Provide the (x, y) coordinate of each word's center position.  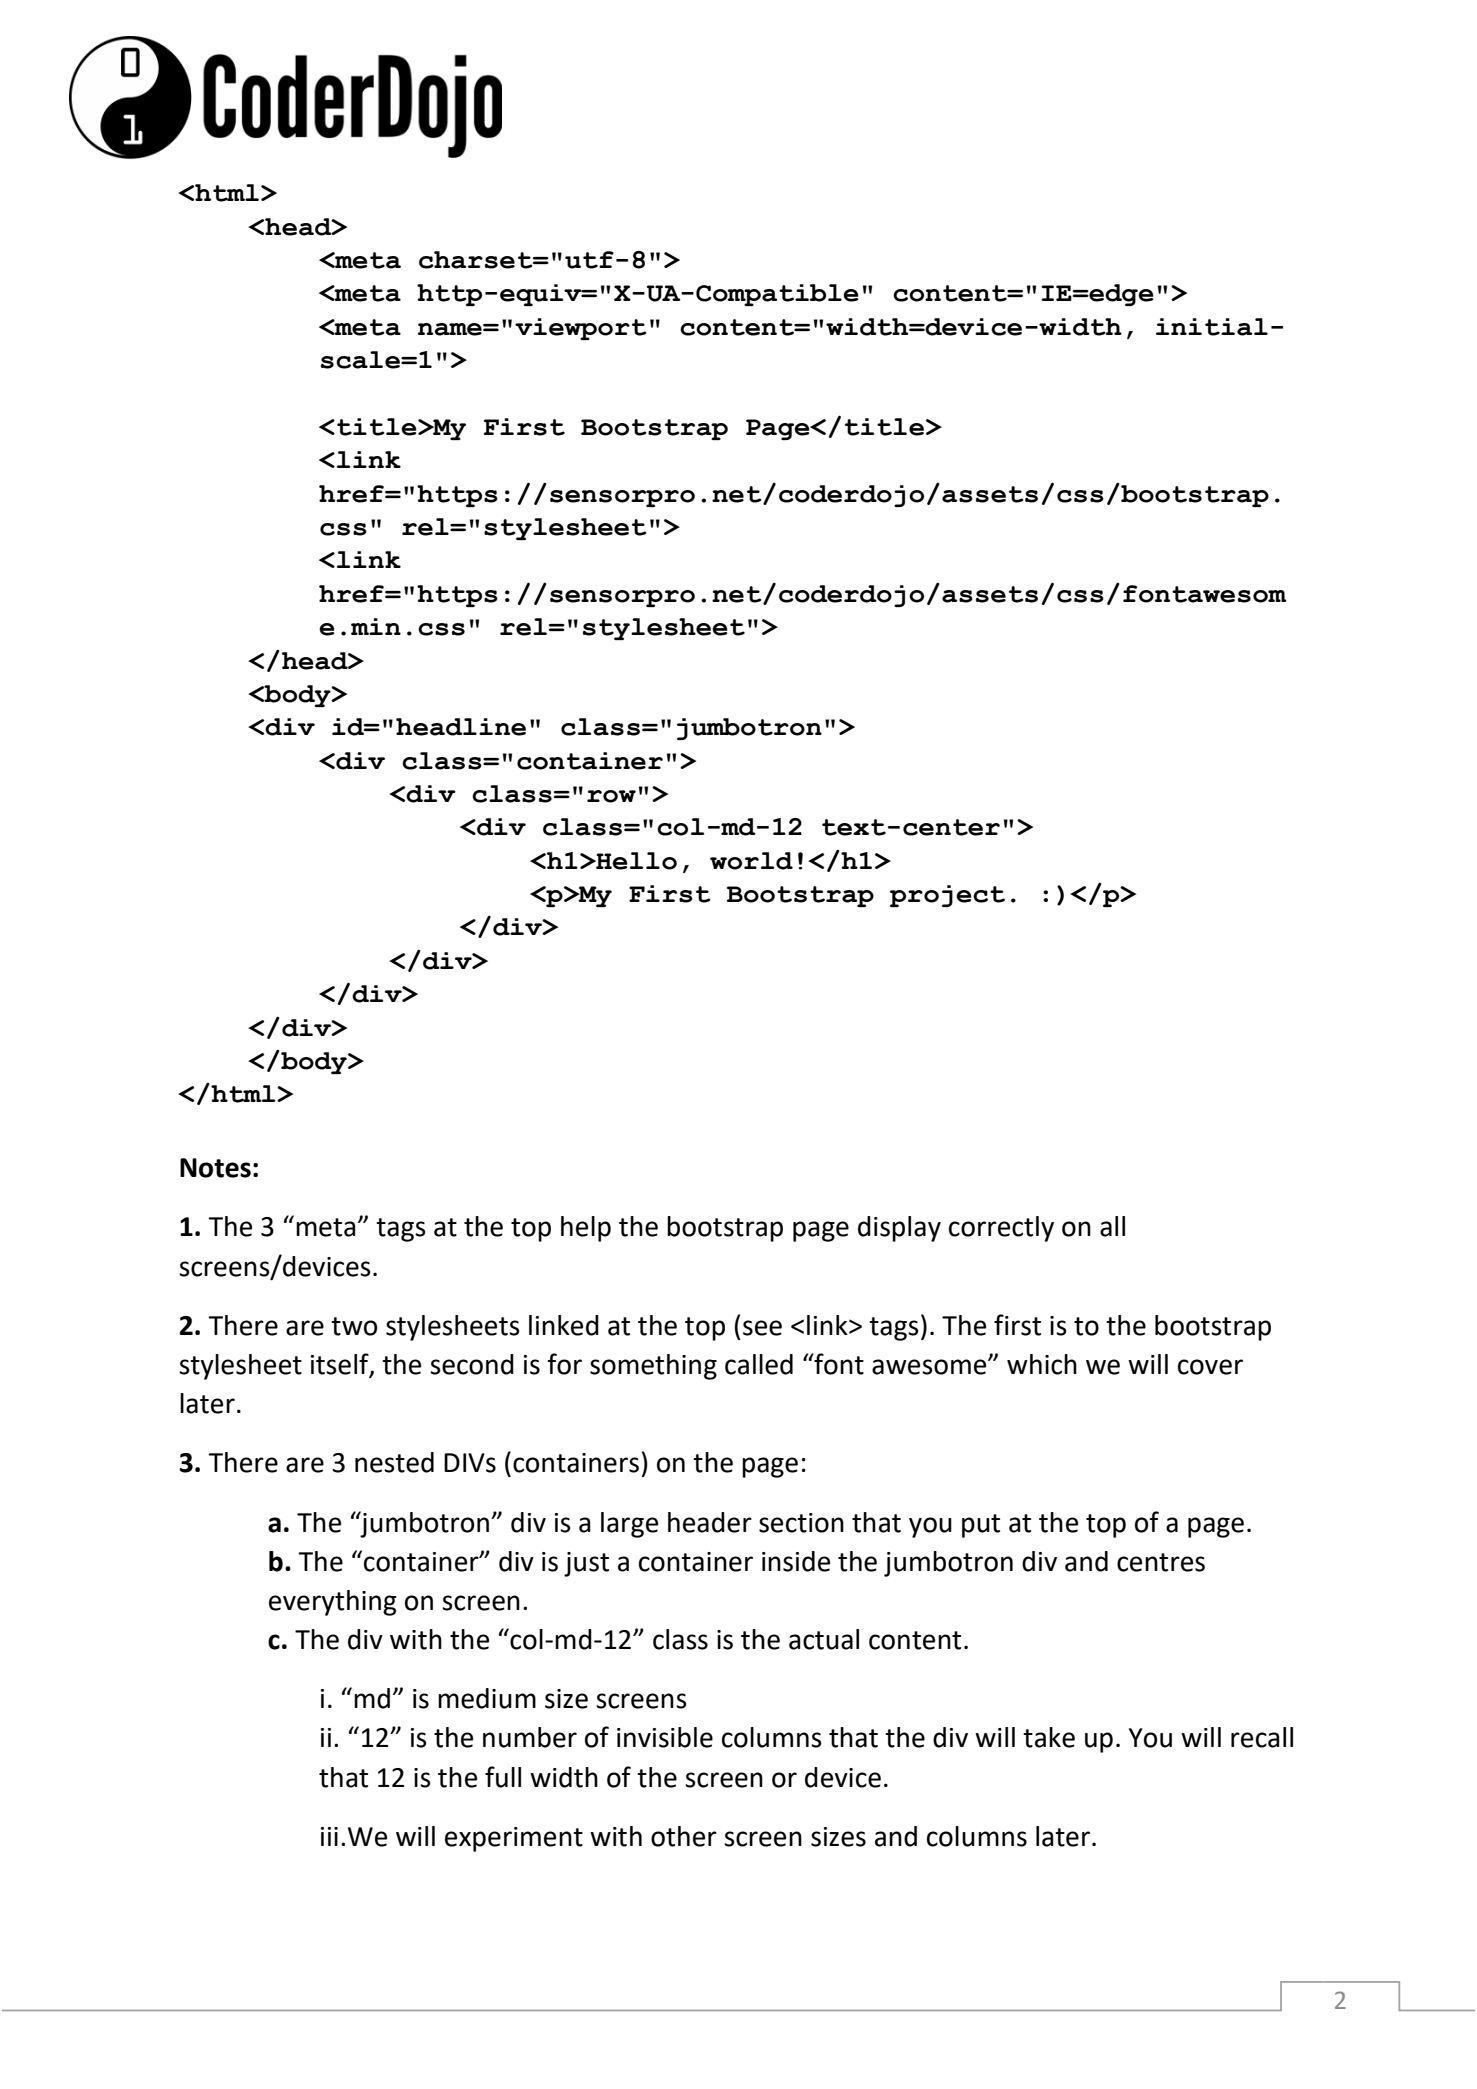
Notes (215, 1168)
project (947, 896)
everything (333, 1603)
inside (796, 1561)
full (503, 1777)
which (1042, 1364)
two (354, 1326)
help (586, 1229)
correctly (1001, 1229)
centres (1161, 1562)
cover (1210, 1367)
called (759, 1364)
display (899, 1229)
